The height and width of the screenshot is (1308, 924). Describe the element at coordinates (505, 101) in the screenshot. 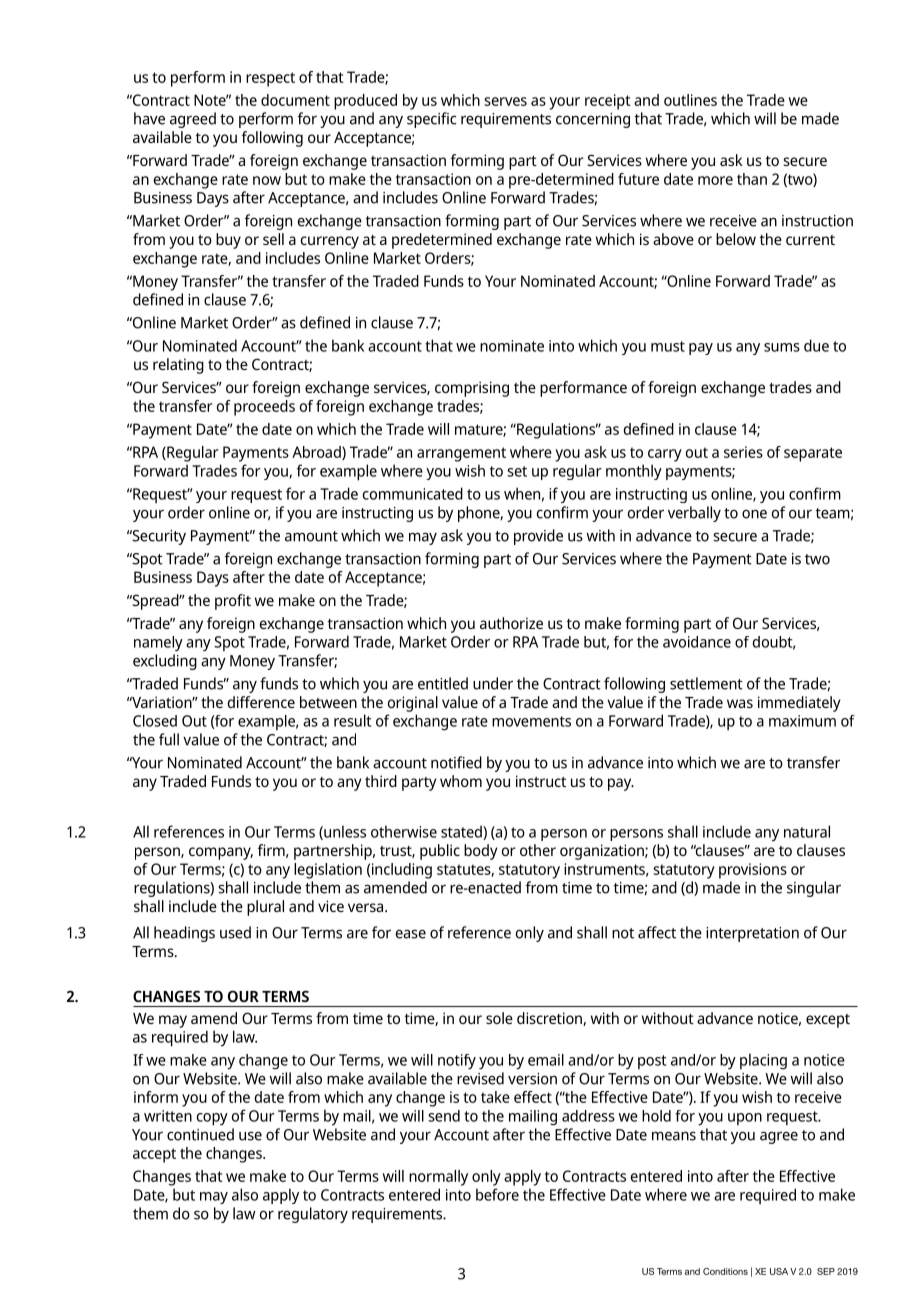

I see `serves` at that location.
